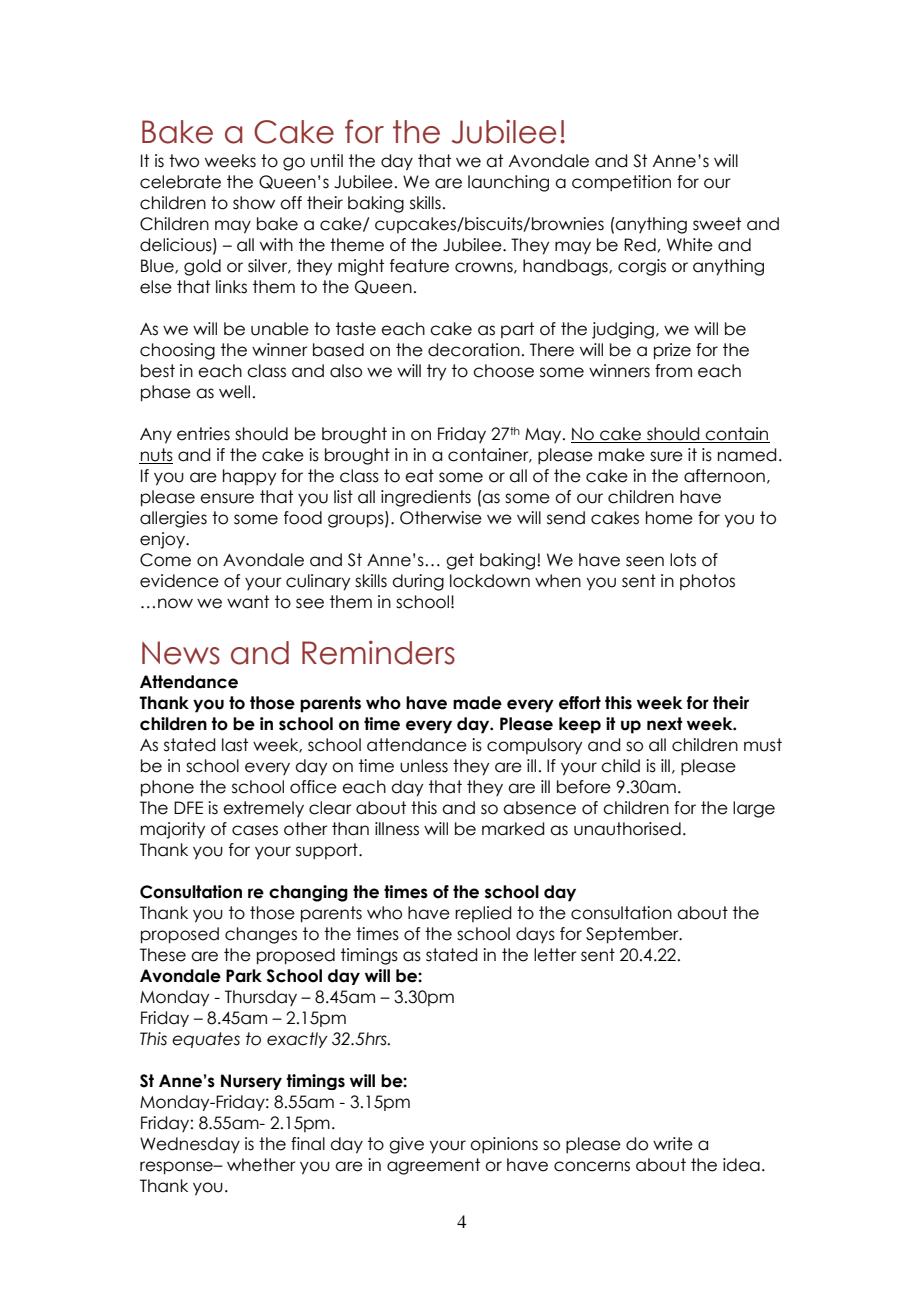 The width and height of the document is (924, 1309). I want to click on launching, so click(508, 183).
